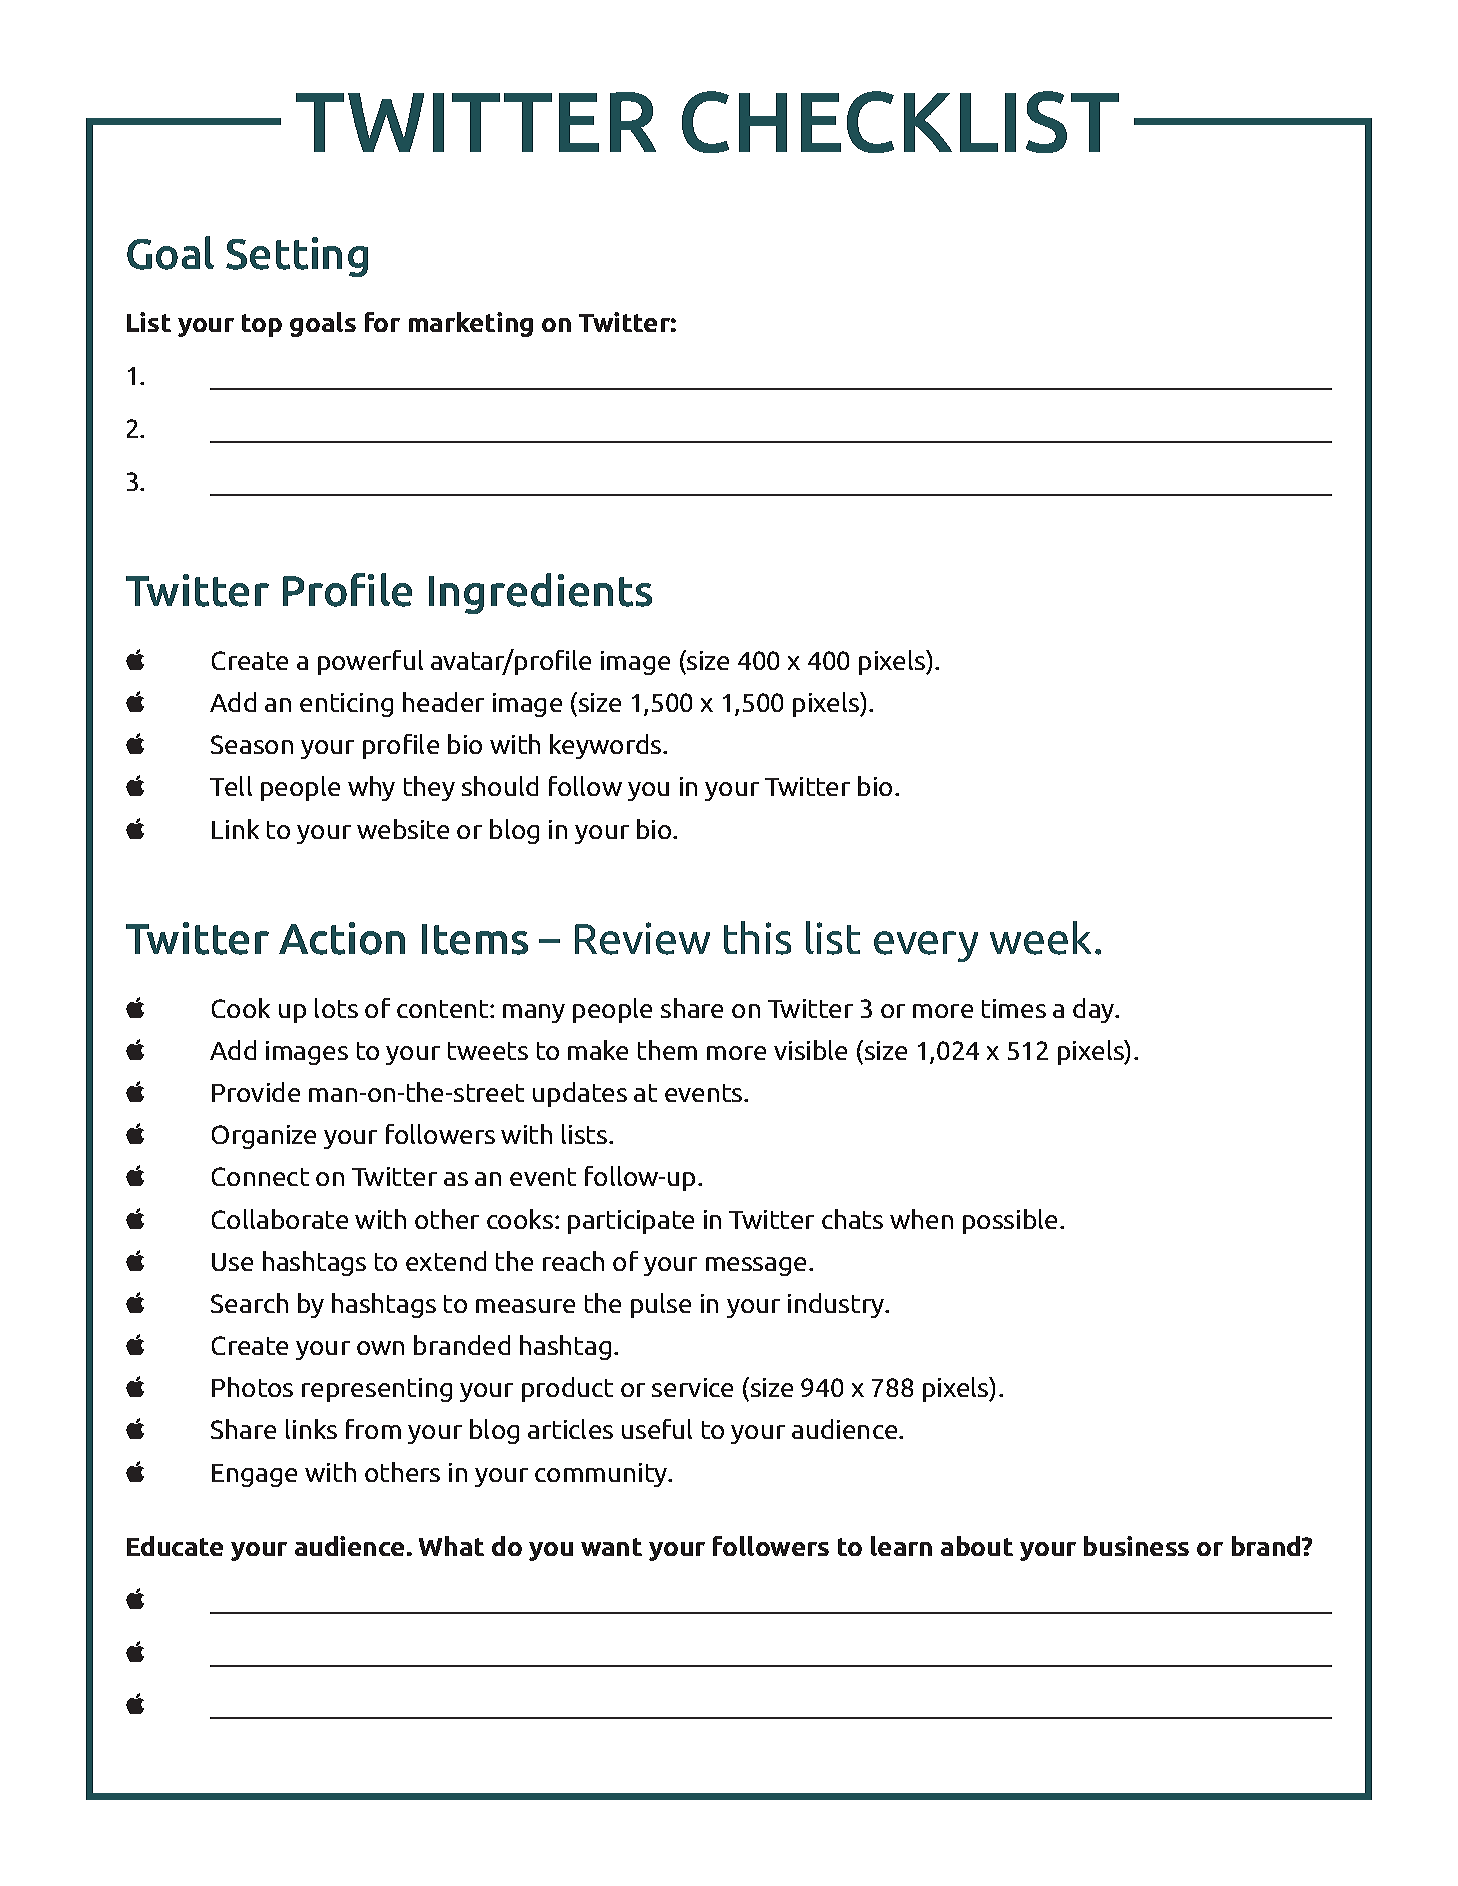  I want to click on Action, so click(342, 938).
